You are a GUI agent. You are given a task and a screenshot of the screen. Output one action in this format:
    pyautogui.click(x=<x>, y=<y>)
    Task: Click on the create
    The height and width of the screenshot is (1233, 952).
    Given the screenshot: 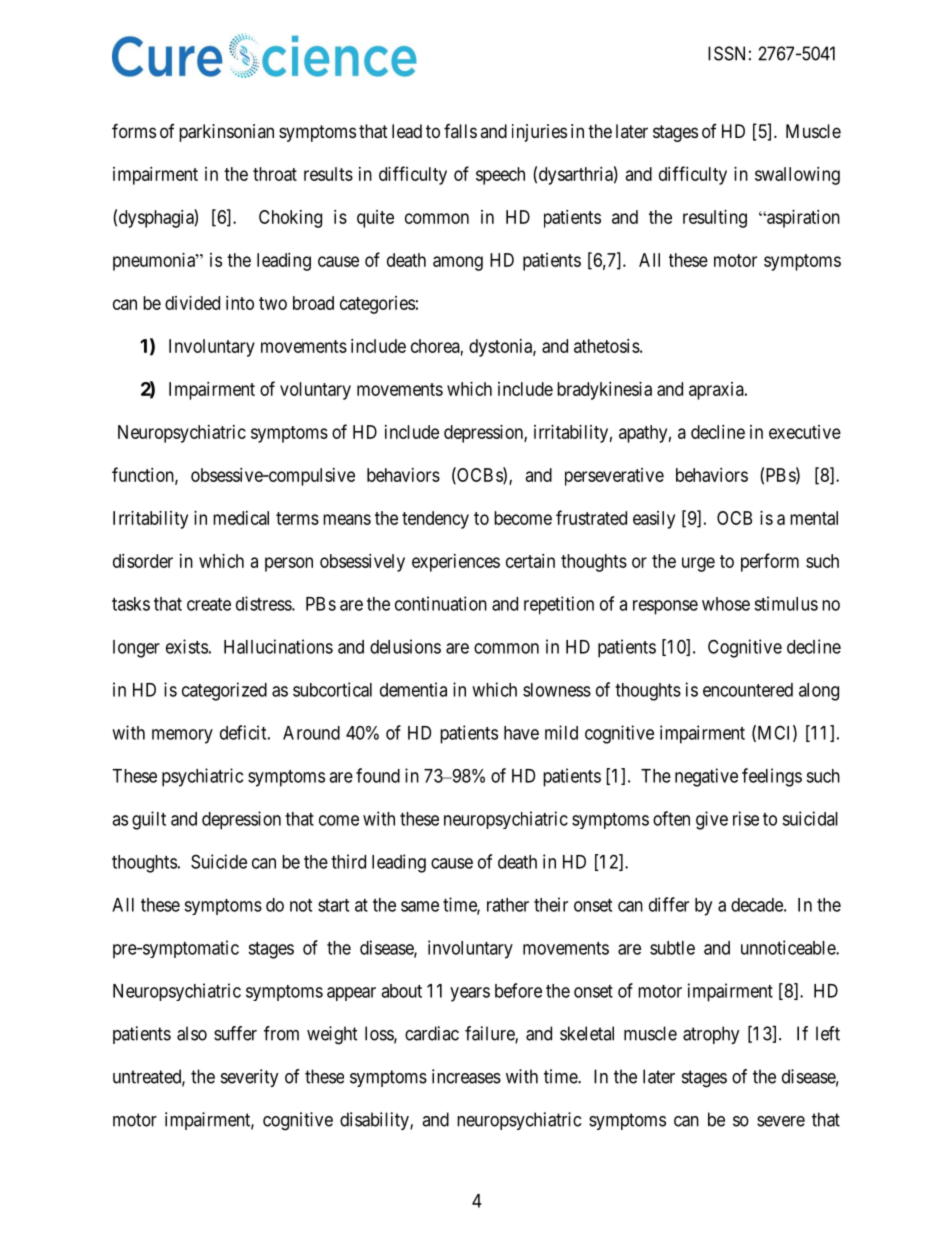 What is the action you would take?
    pyautogui.click(x=209, y=604)
